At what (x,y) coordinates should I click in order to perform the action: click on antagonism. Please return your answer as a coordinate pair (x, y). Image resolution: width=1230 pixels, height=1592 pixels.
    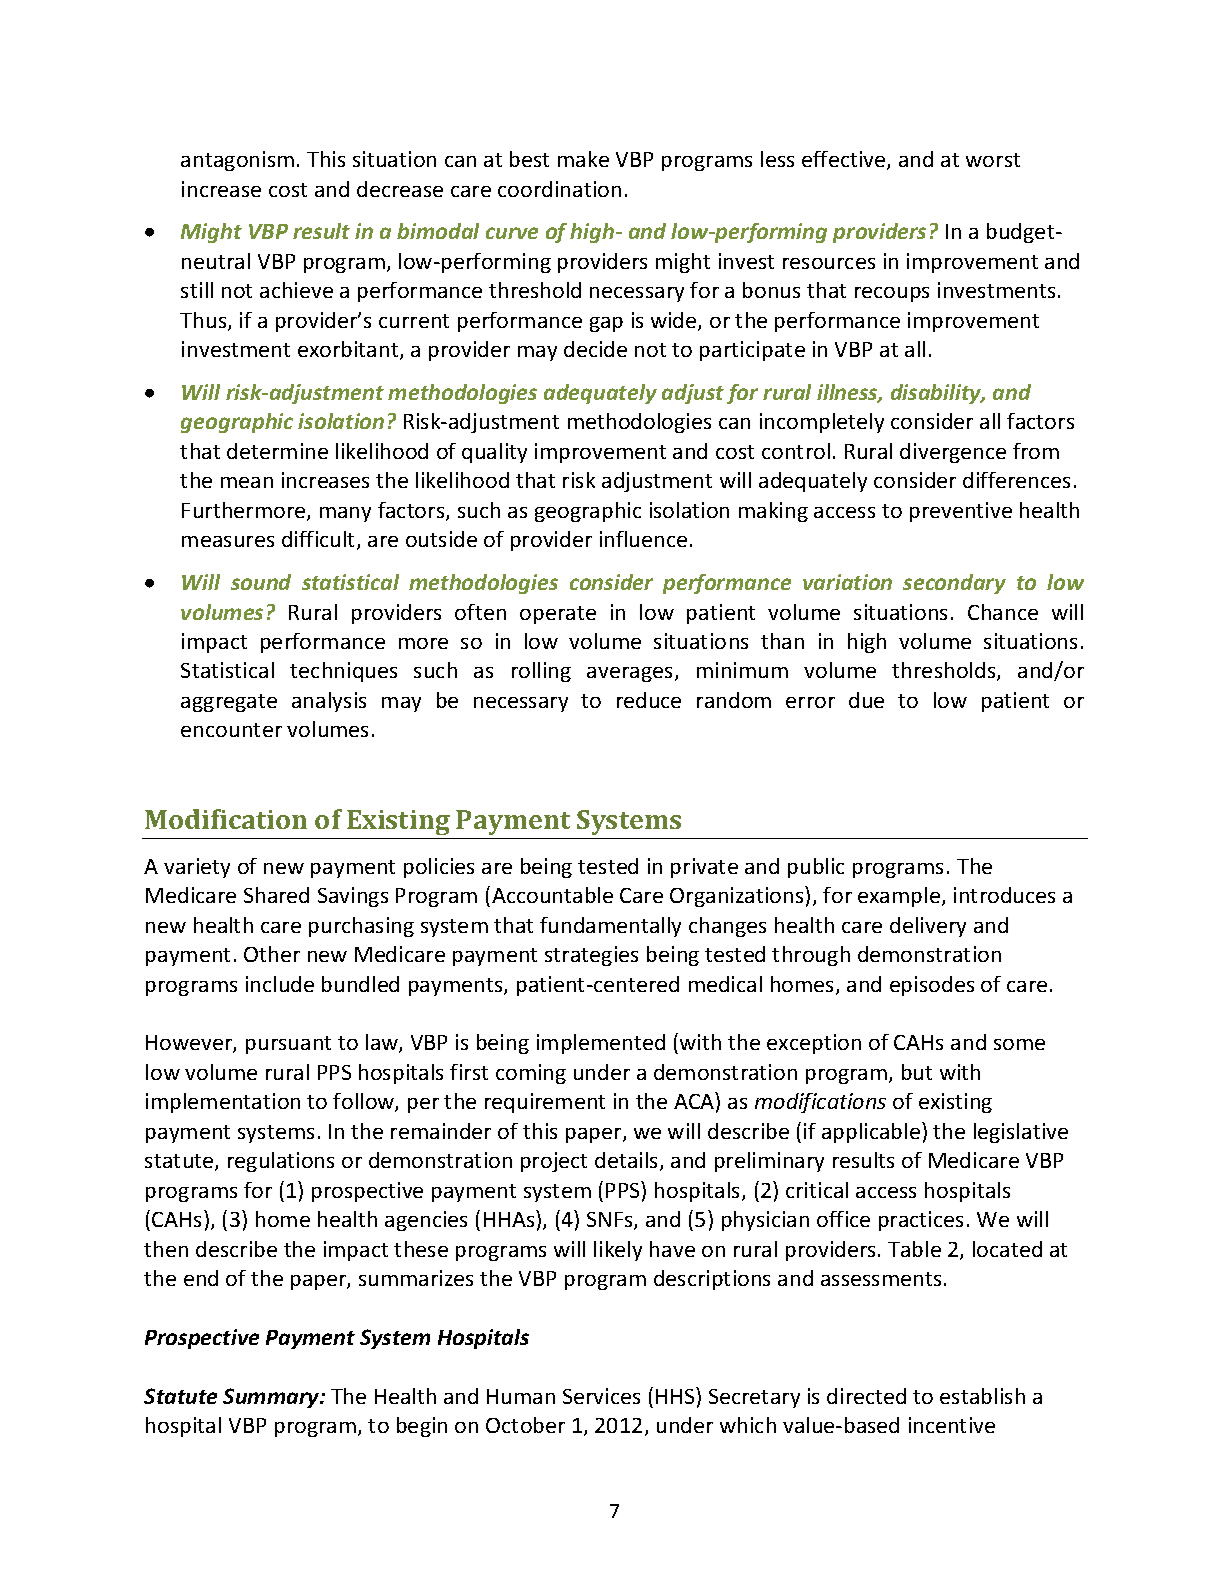
    Looking at the image, I should click on (237, 161).
